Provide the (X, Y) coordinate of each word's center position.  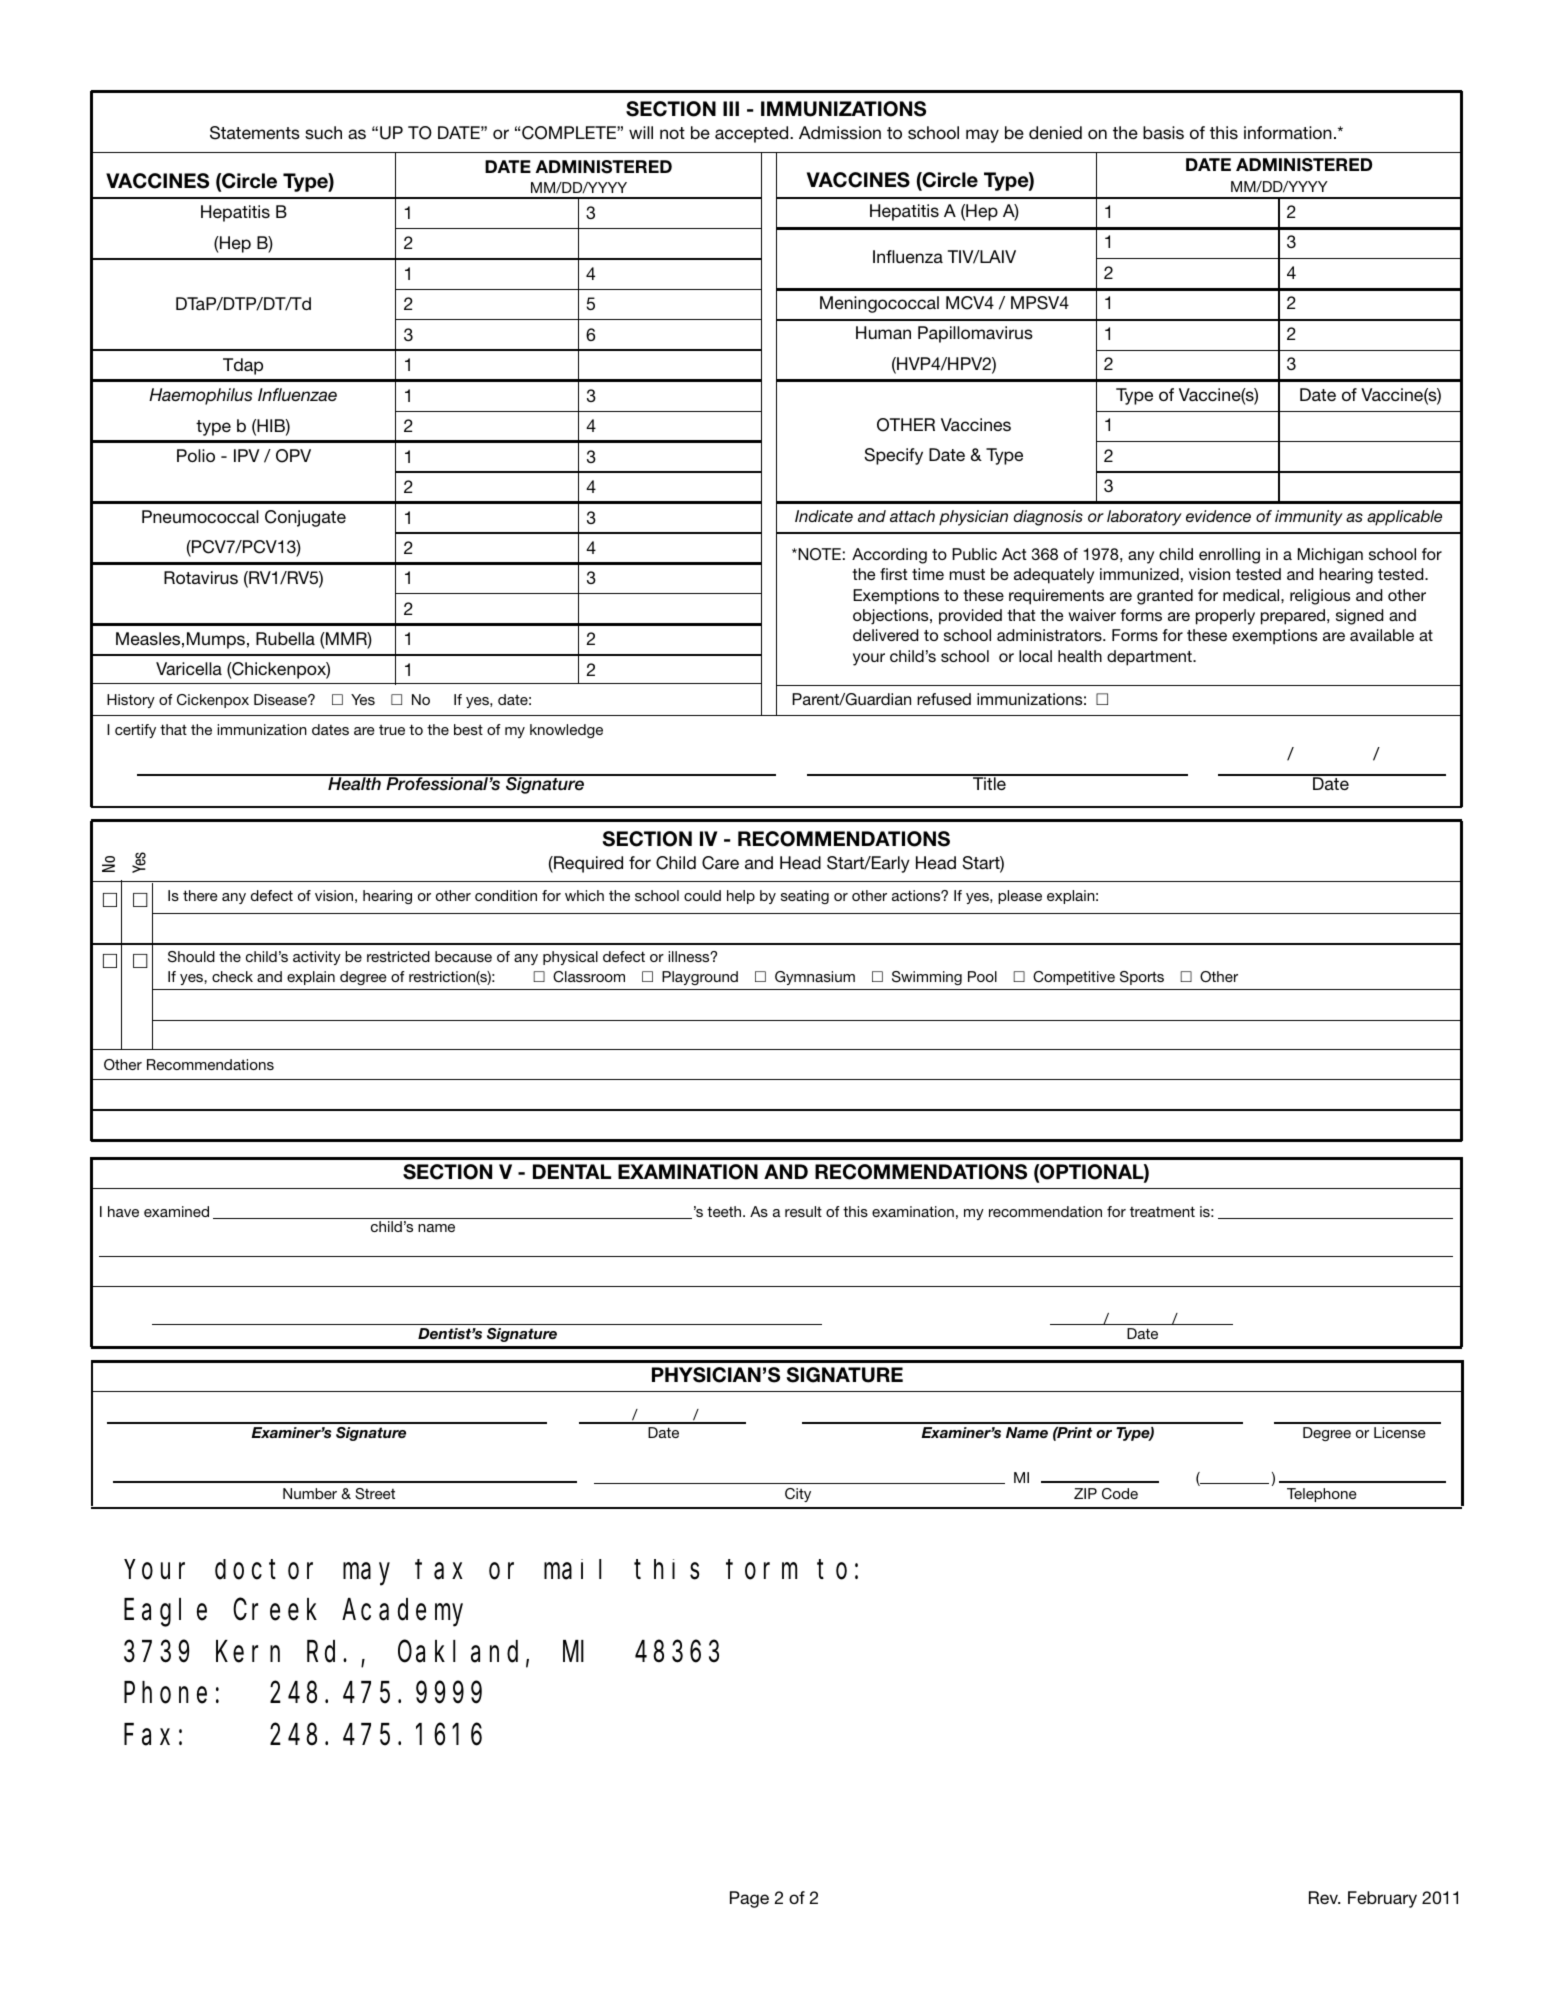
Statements (255, 133)
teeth (725, 1211)
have (123, 1211)
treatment (1162, 1211)
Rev (1324, 1897)
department (1150, 658)
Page (749, 1899)
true (392, 730)
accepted (753, 134)
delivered (885, 635)
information (1288, 132)
